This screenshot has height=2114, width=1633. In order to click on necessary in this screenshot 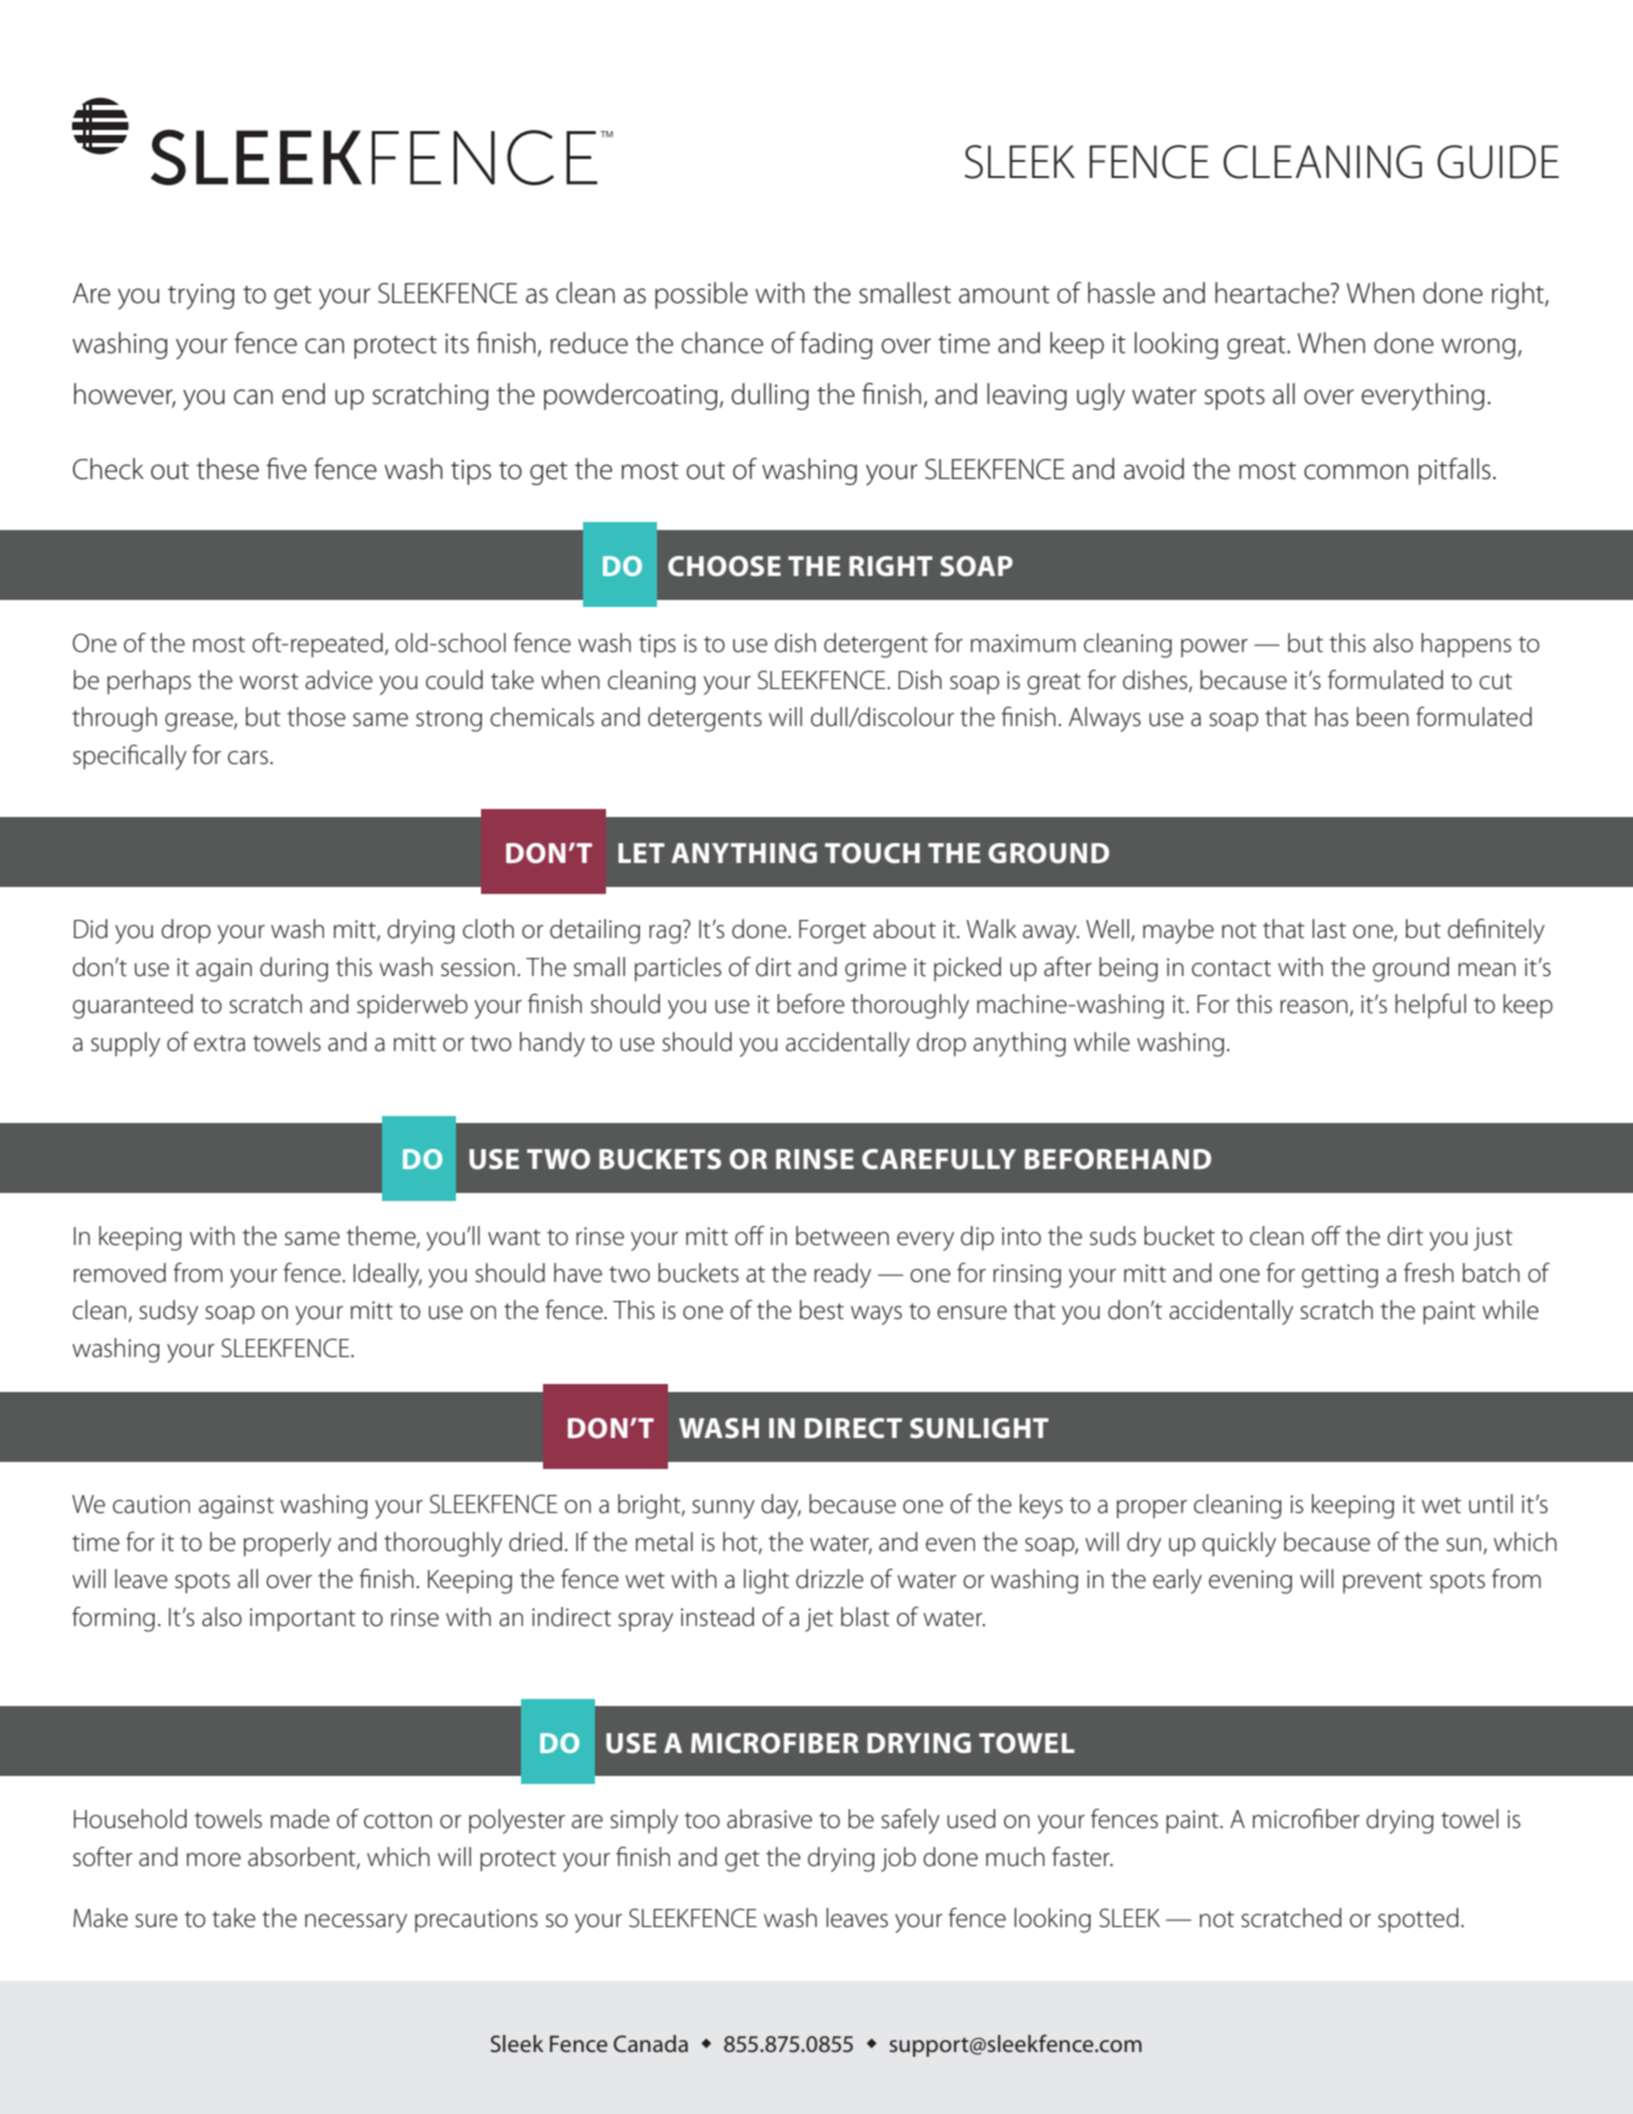, I will do `click(356, 1923)`.
